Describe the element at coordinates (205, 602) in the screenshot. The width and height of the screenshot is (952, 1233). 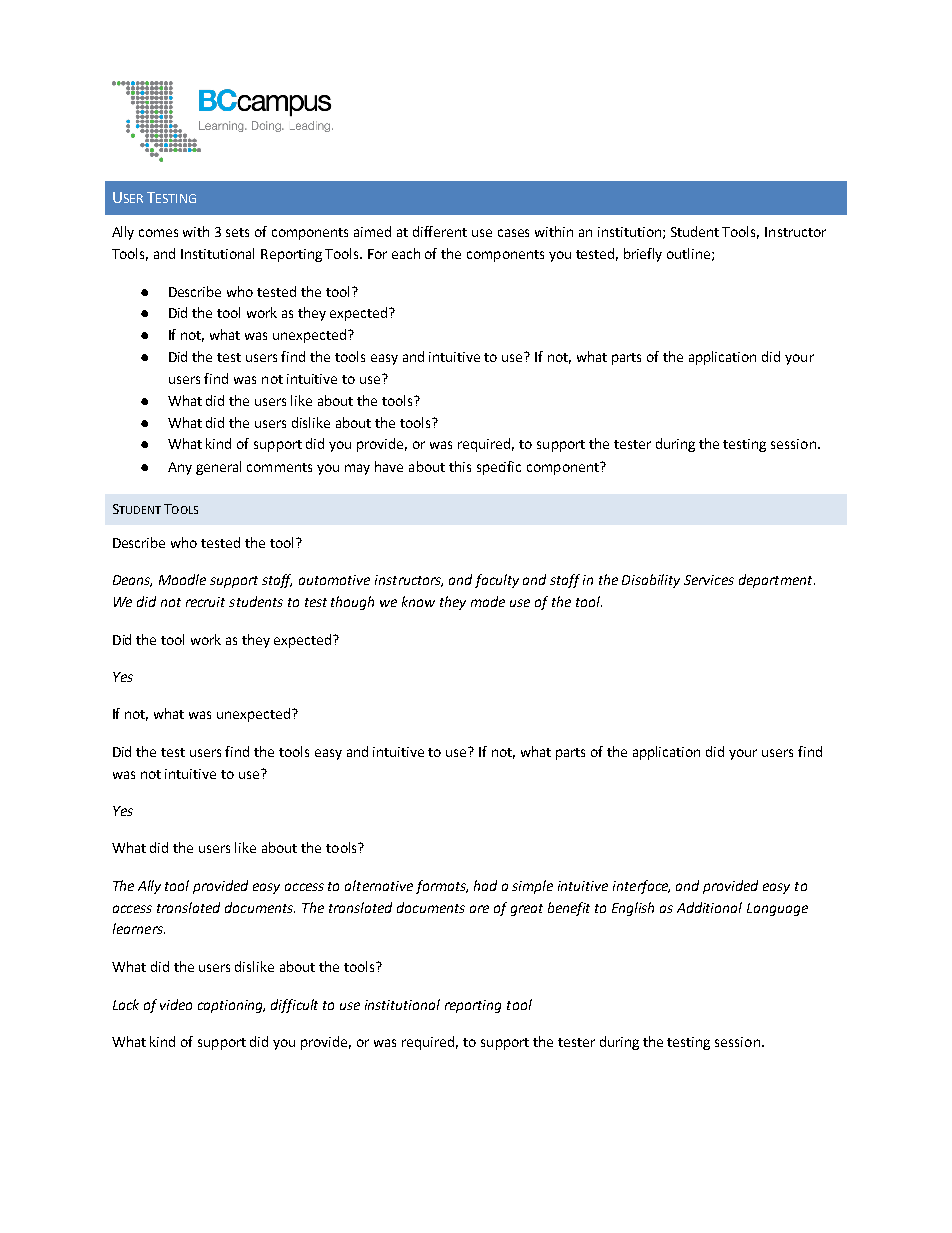
I see `recruit` at that location.
